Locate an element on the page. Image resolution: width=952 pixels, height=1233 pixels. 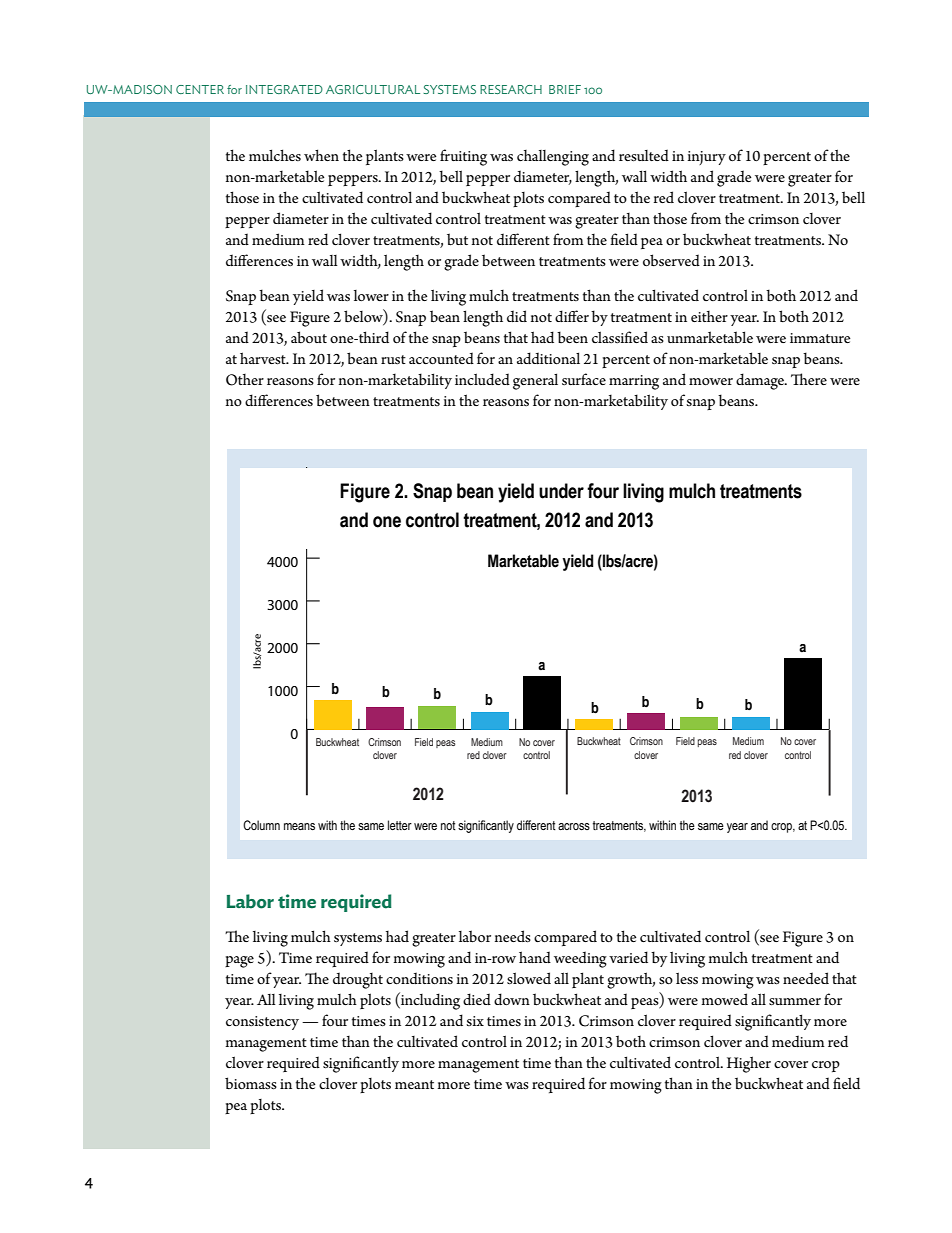
Other is located at coordinates (245, 380).
